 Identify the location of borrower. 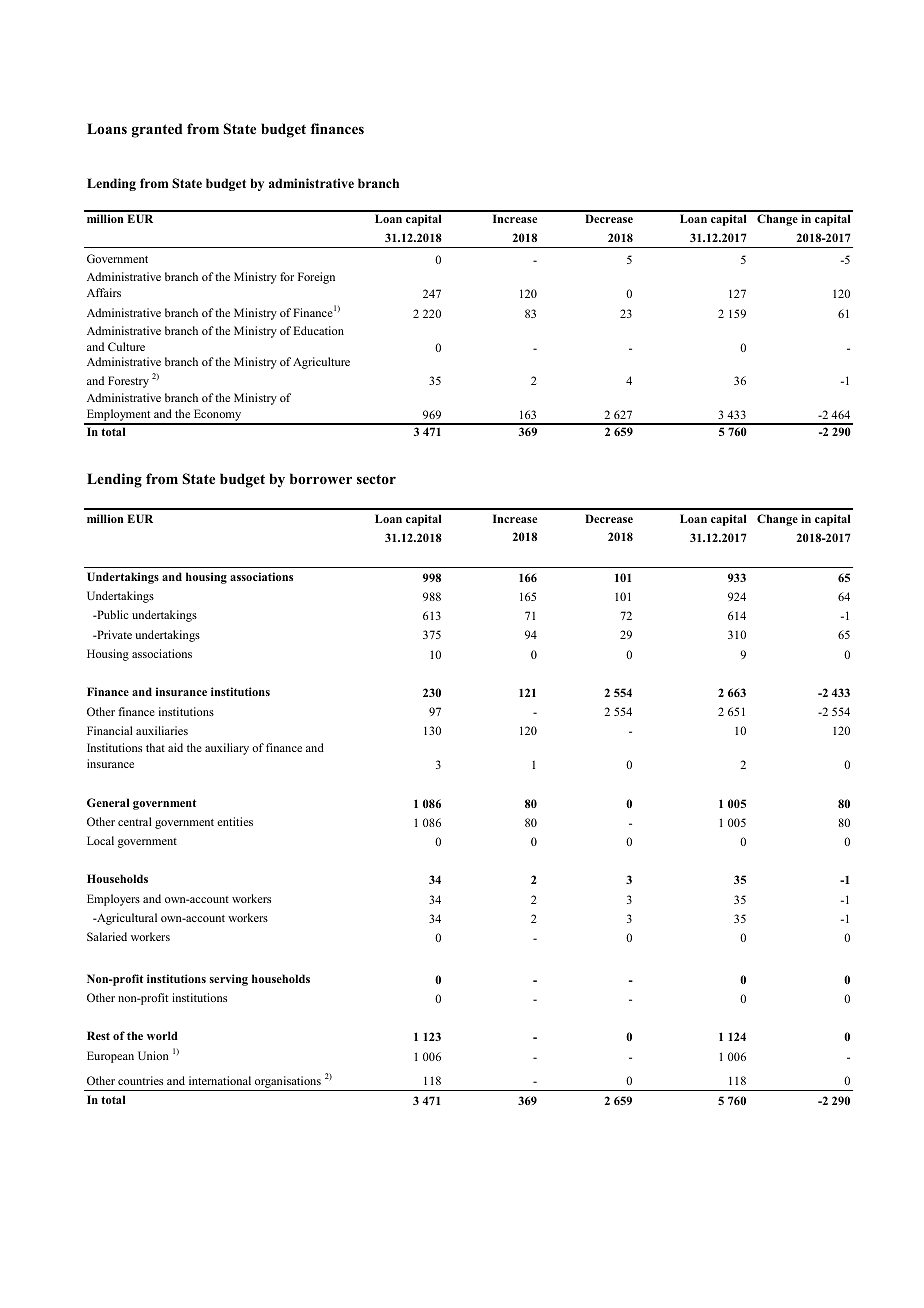
(321, 478).
